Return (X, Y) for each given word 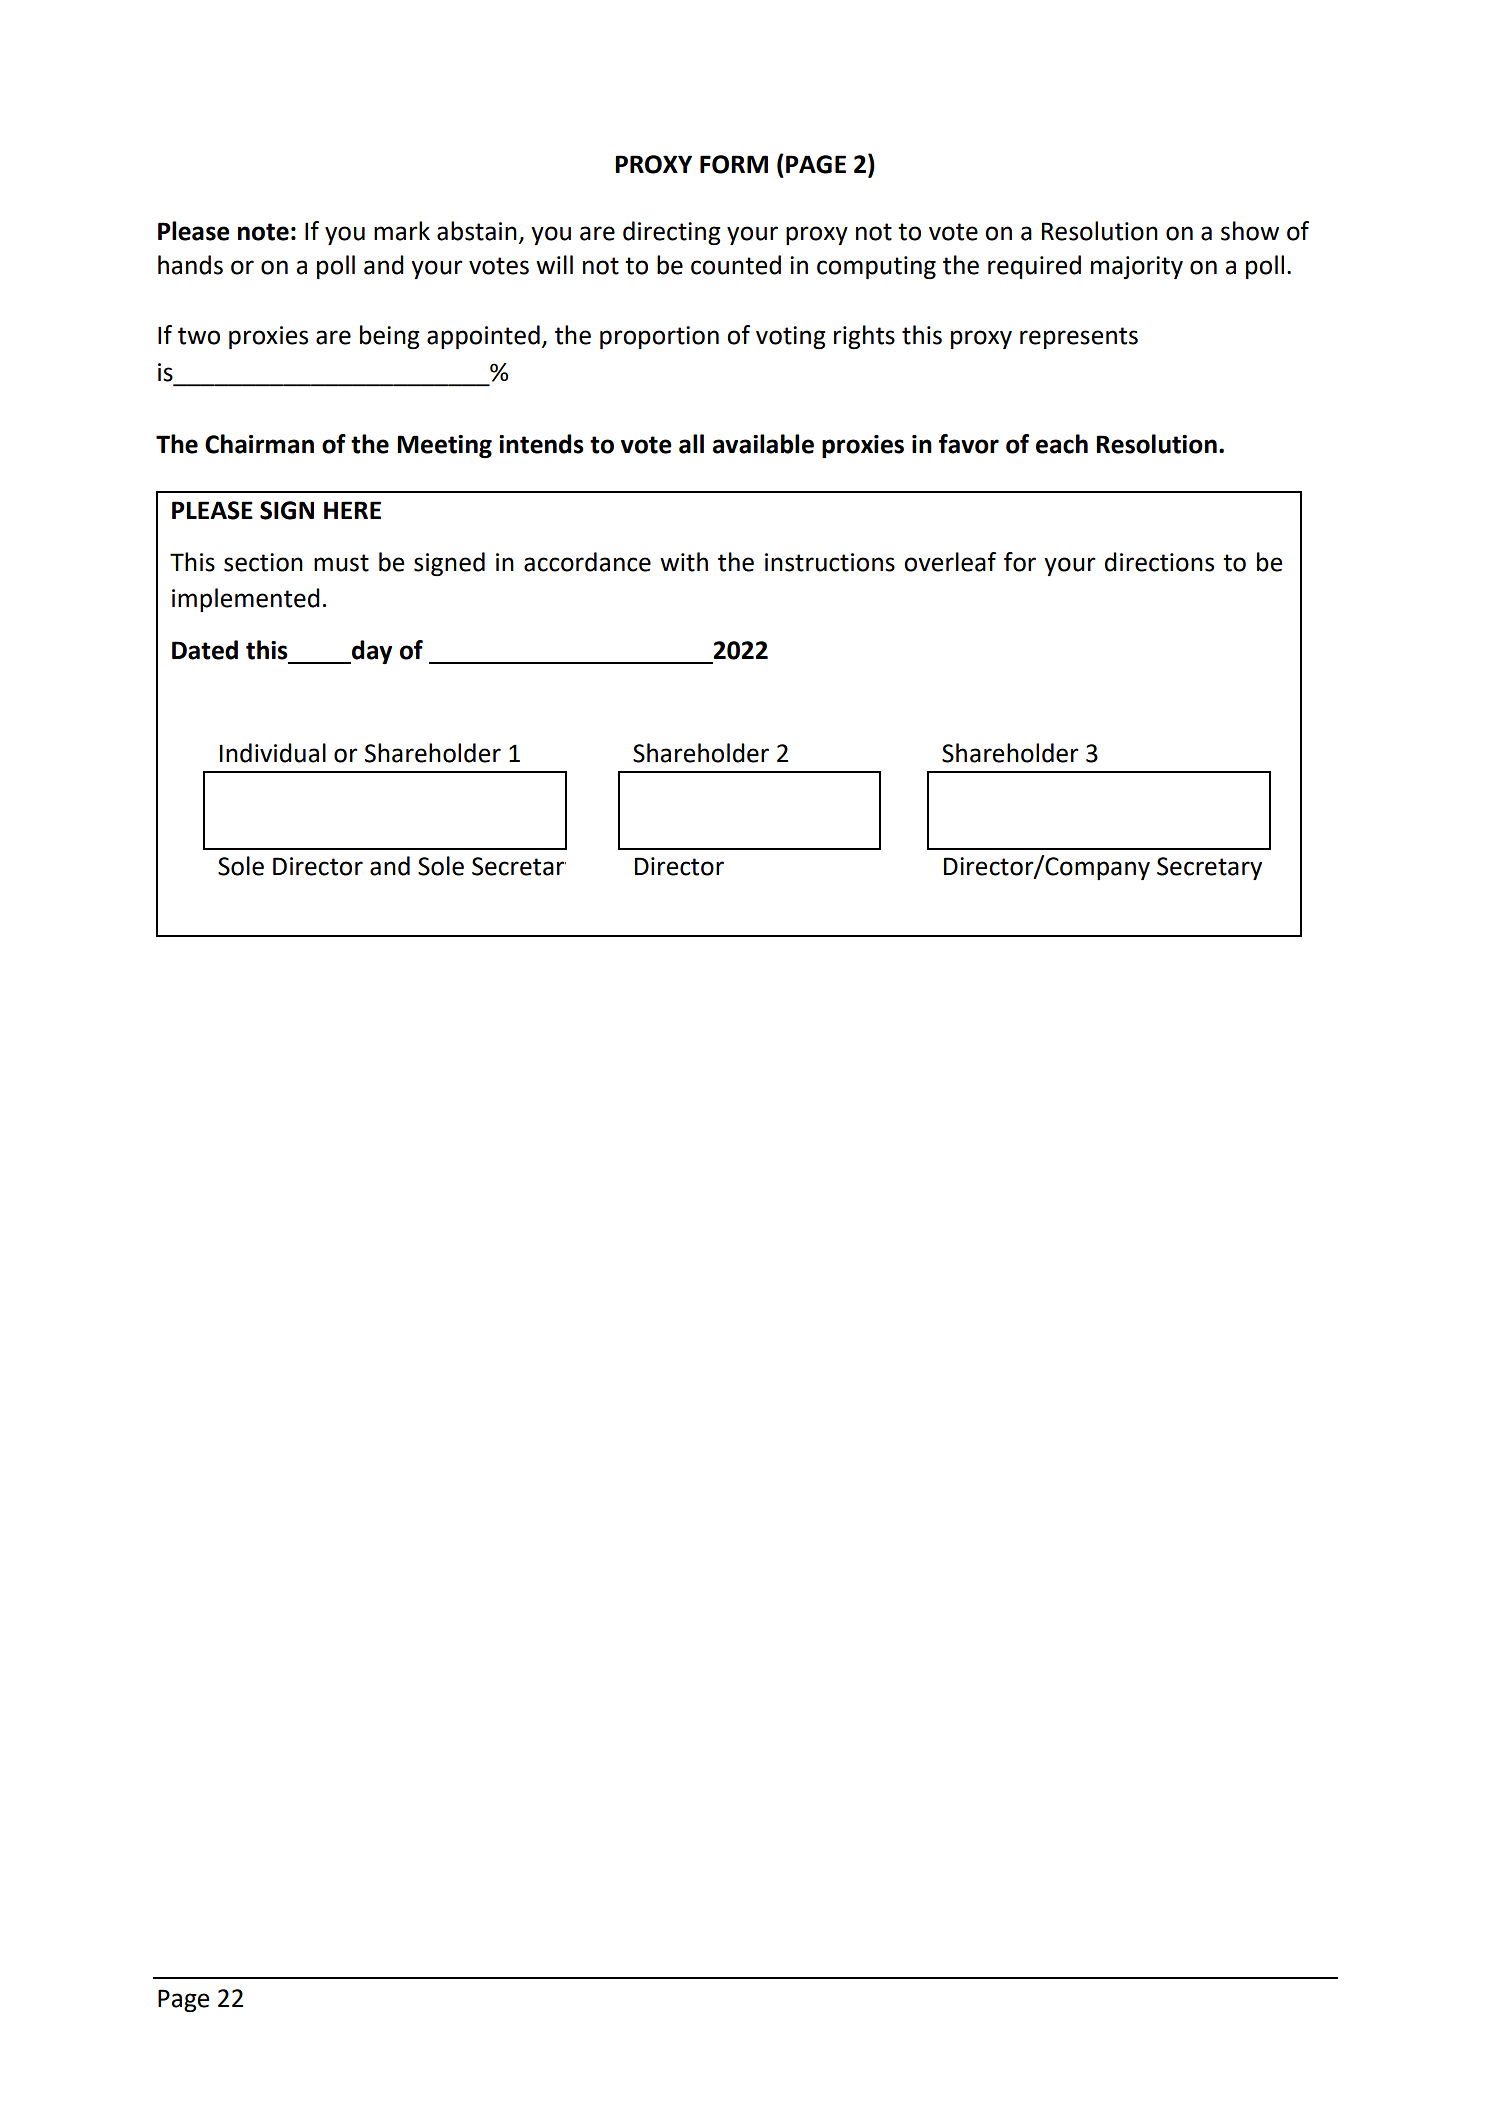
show (1250, 231)
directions (1159, 562)
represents (1079, 338)
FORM (734, 164)
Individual (273, 753)
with (684, 562)
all (691, 444)
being (390, 337)
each (1062, 444)
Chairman (259, 444)
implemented (246, 600)
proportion (659, 337)
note (263, 232)
